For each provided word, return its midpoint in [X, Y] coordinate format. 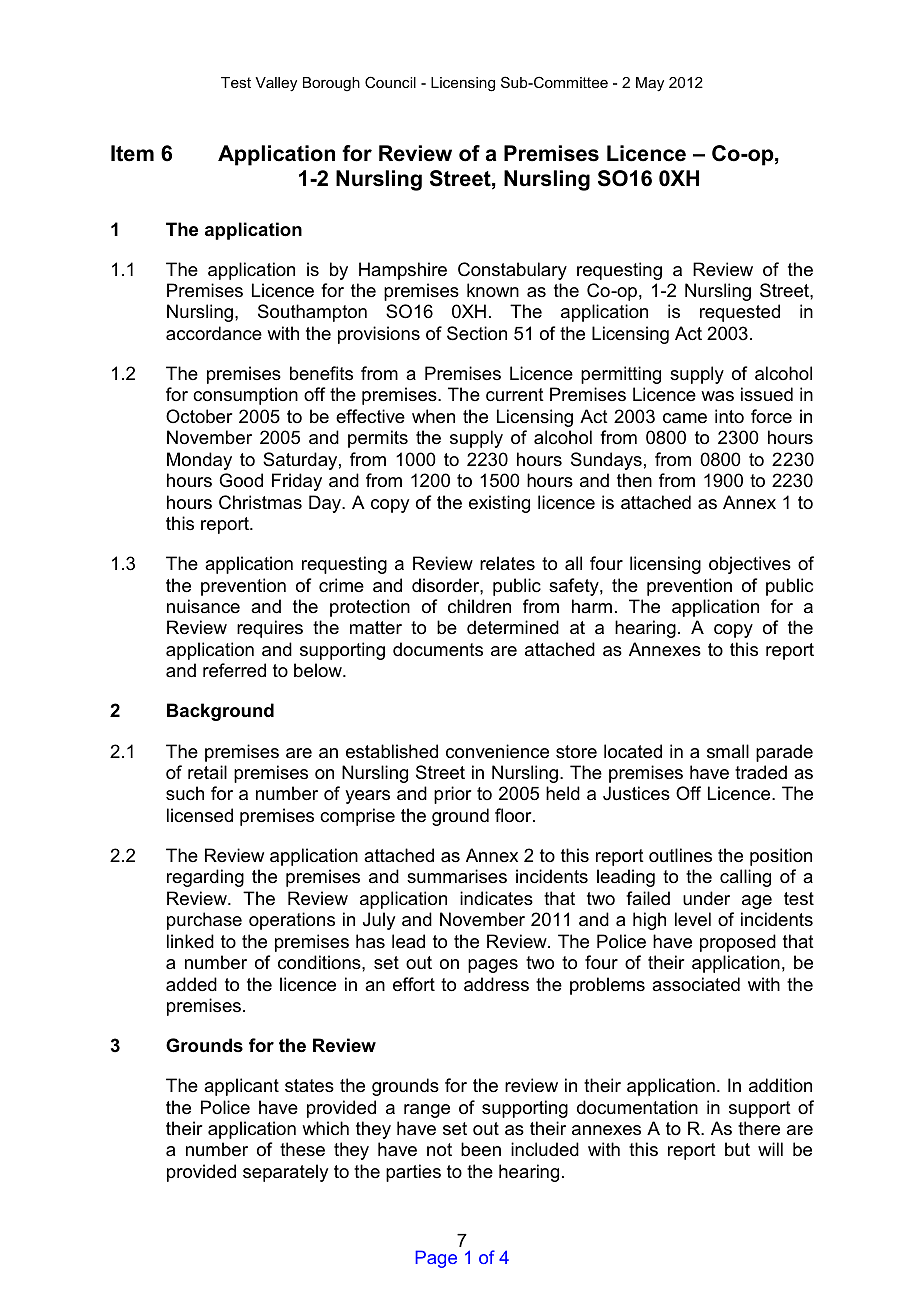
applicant [241, 1087]
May [650, 84]
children [479, 606]
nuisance [203, 606]
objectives [750, 565]
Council [390, 82]
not [439, 1150]
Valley [276, 84]
